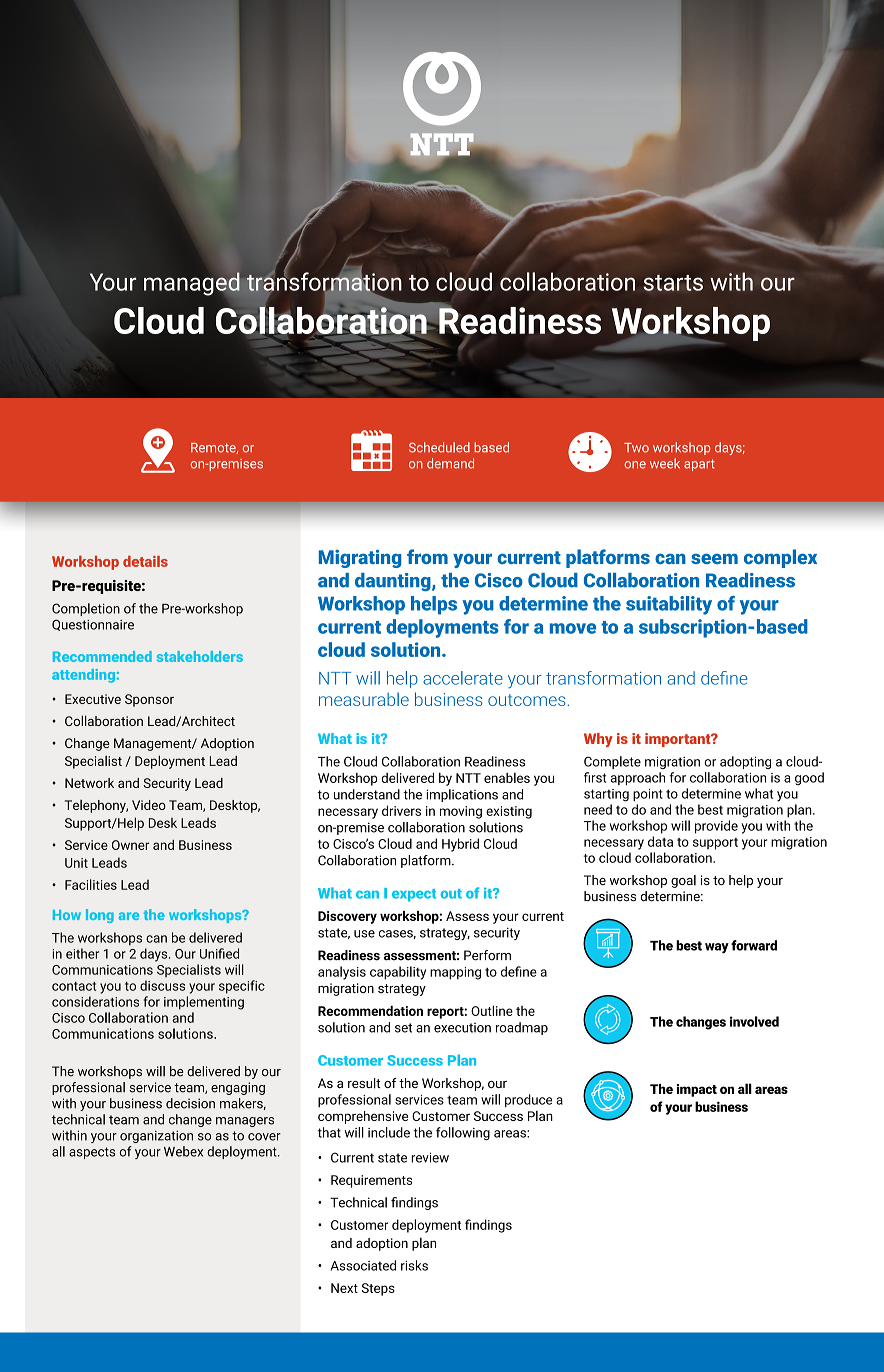 This screenshot has height=1372, width=884. What do you see at coordinates (414, 1265) in the screenshot?
I see `risks` at bounding box center [414, 1265].
